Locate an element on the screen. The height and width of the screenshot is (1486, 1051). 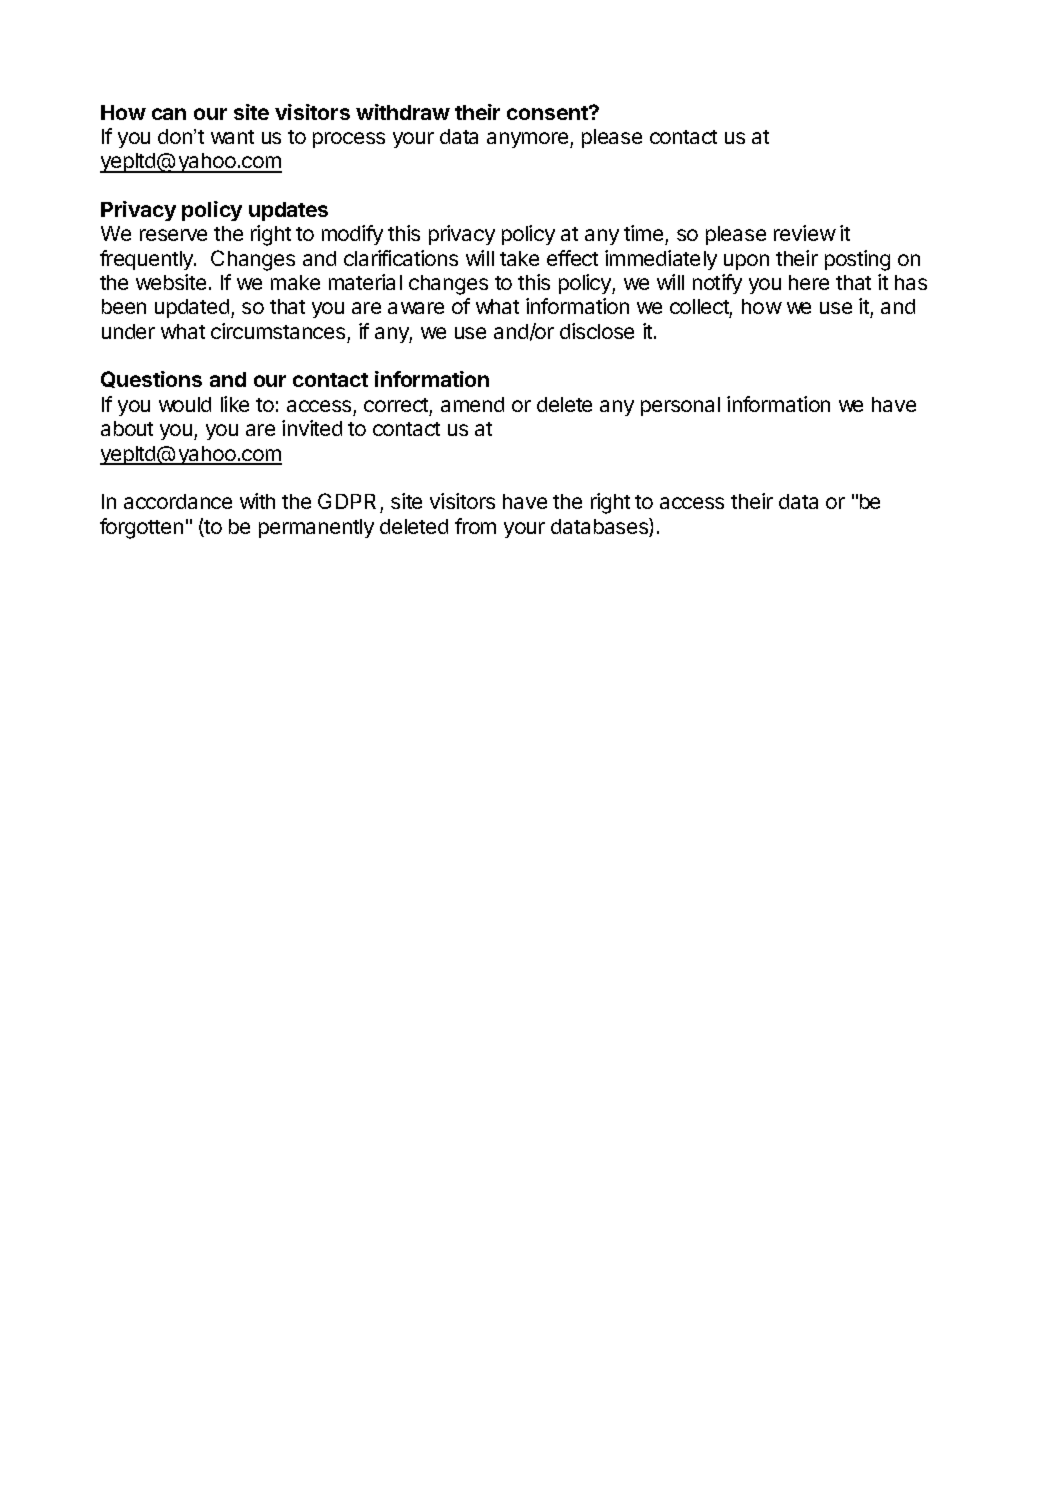
frequently is located at coordinates (148, 260).
